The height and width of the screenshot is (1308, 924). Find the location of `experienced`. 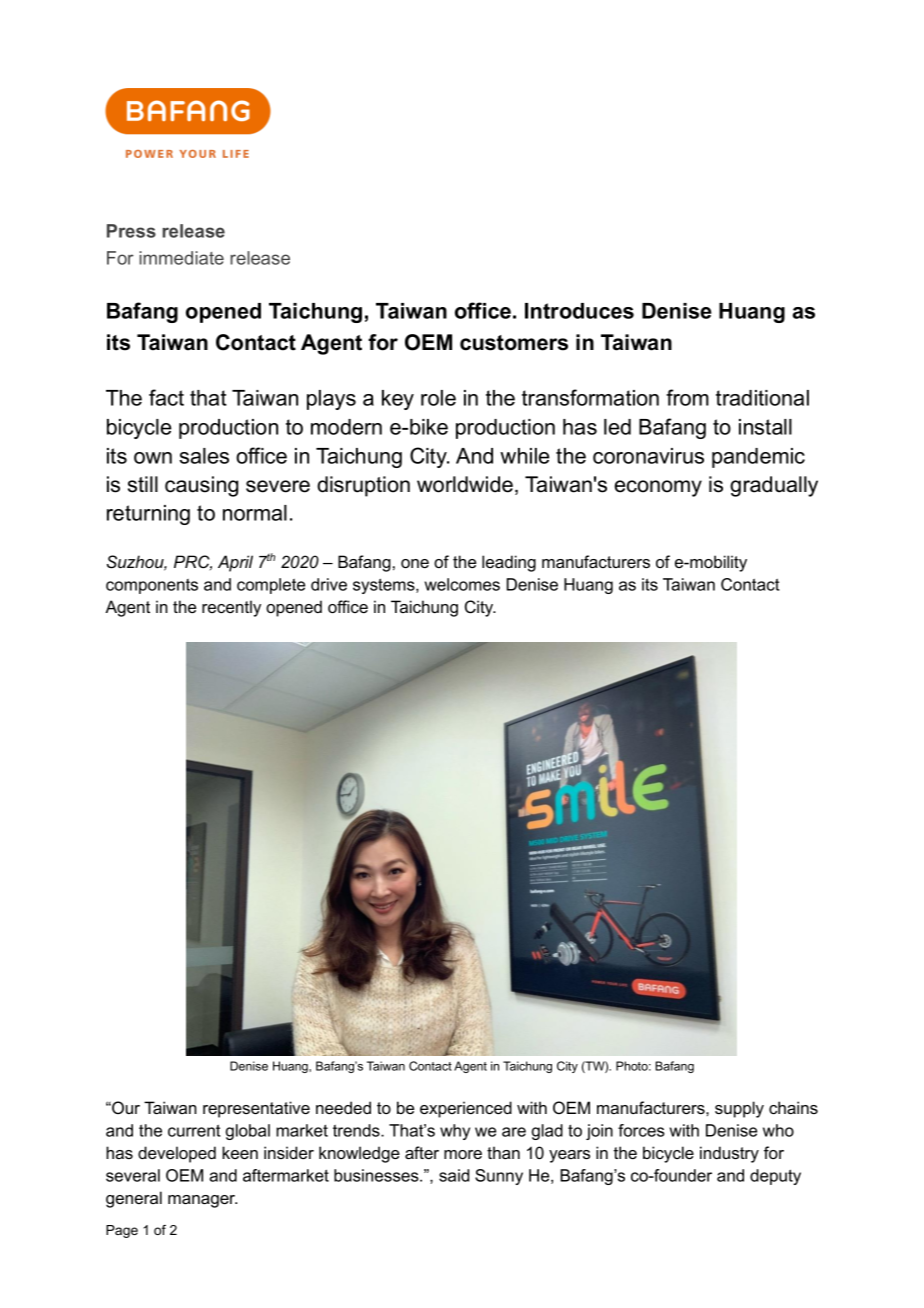

experienced is located at coordinates (466, 1109).
